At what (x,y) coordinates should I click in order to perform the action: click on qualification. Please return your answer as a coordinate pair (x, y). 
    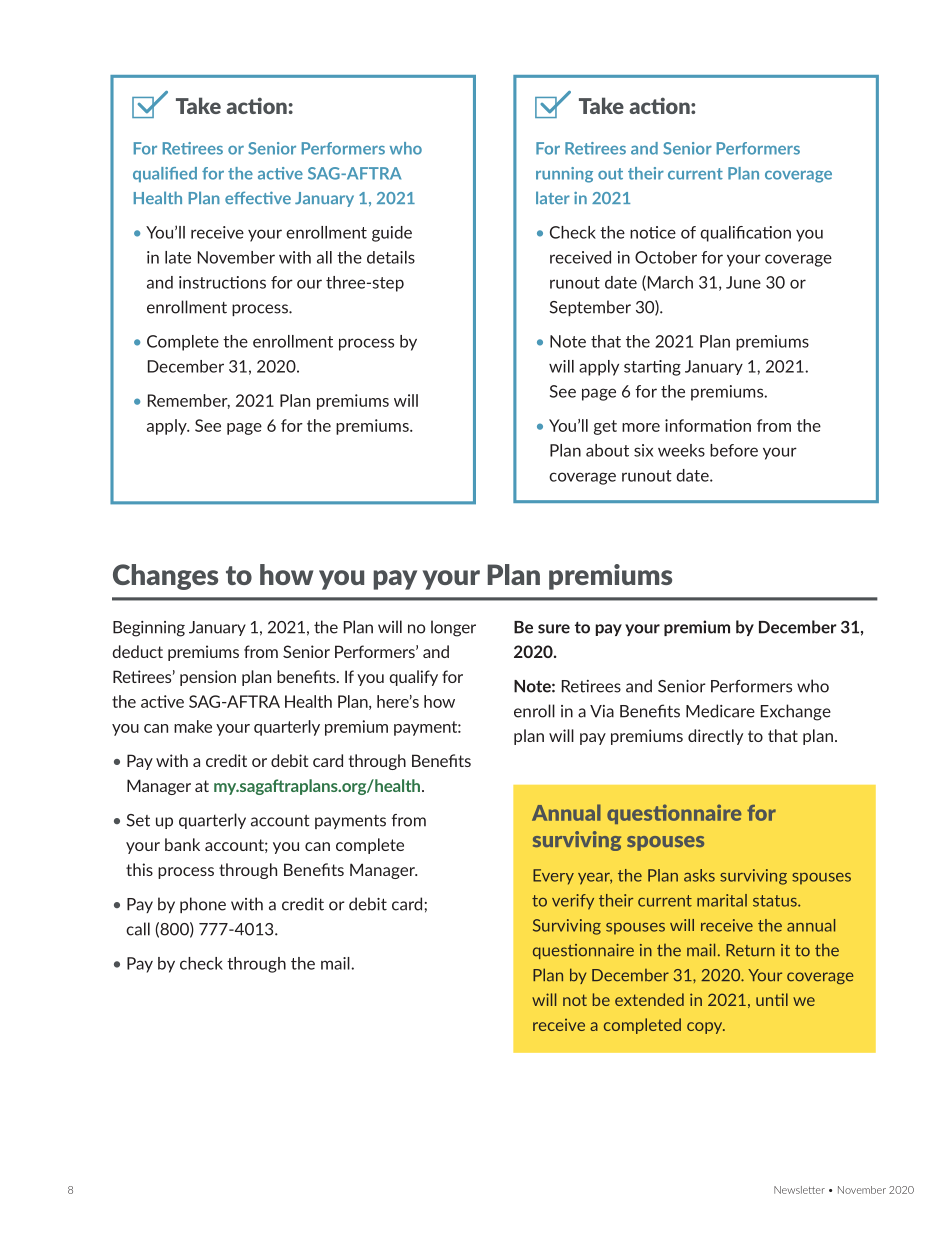
    Looking at the image, I should click on (745, 234).
